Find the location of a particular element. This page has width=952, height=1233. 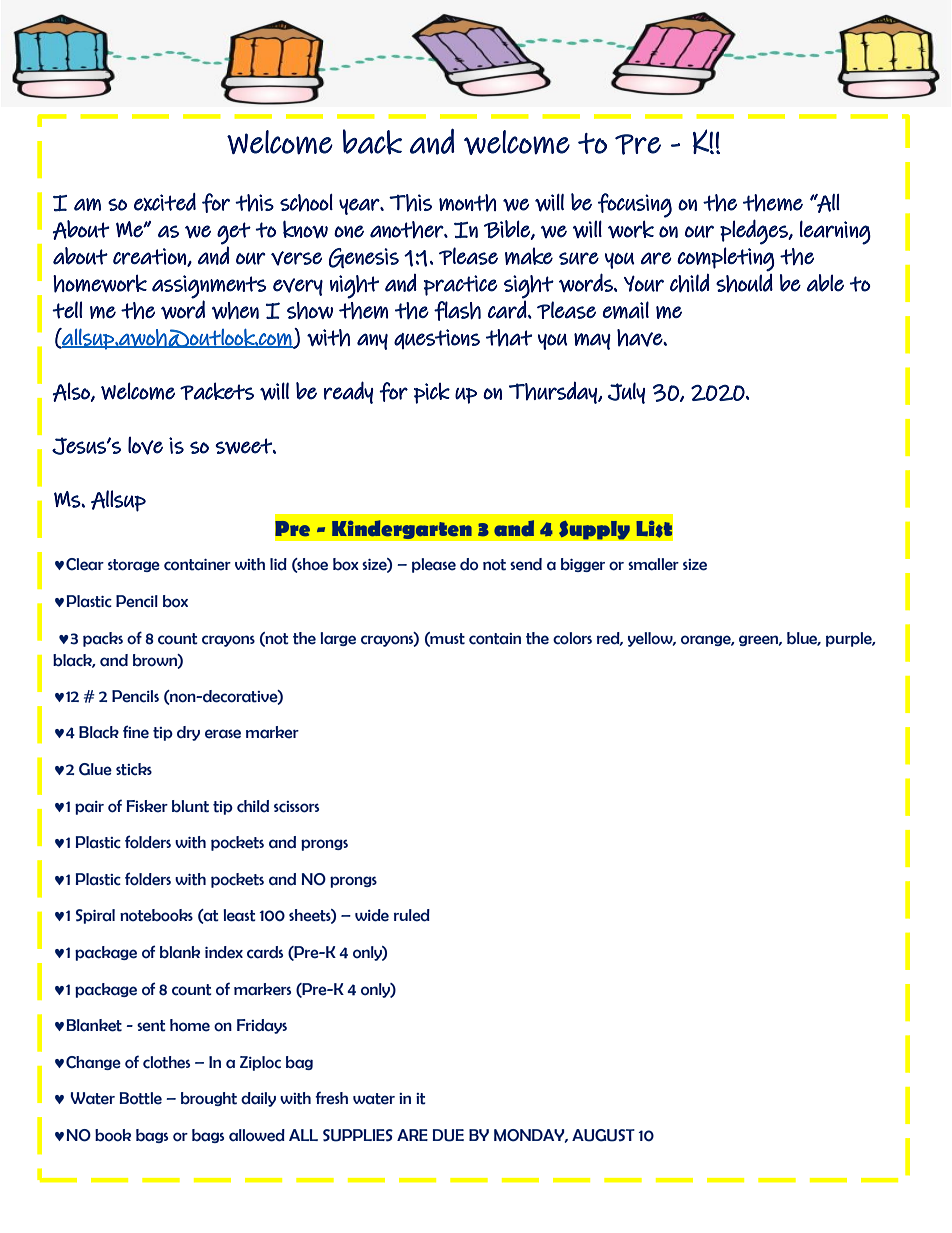

fine is located at coordinates (136, 732).
